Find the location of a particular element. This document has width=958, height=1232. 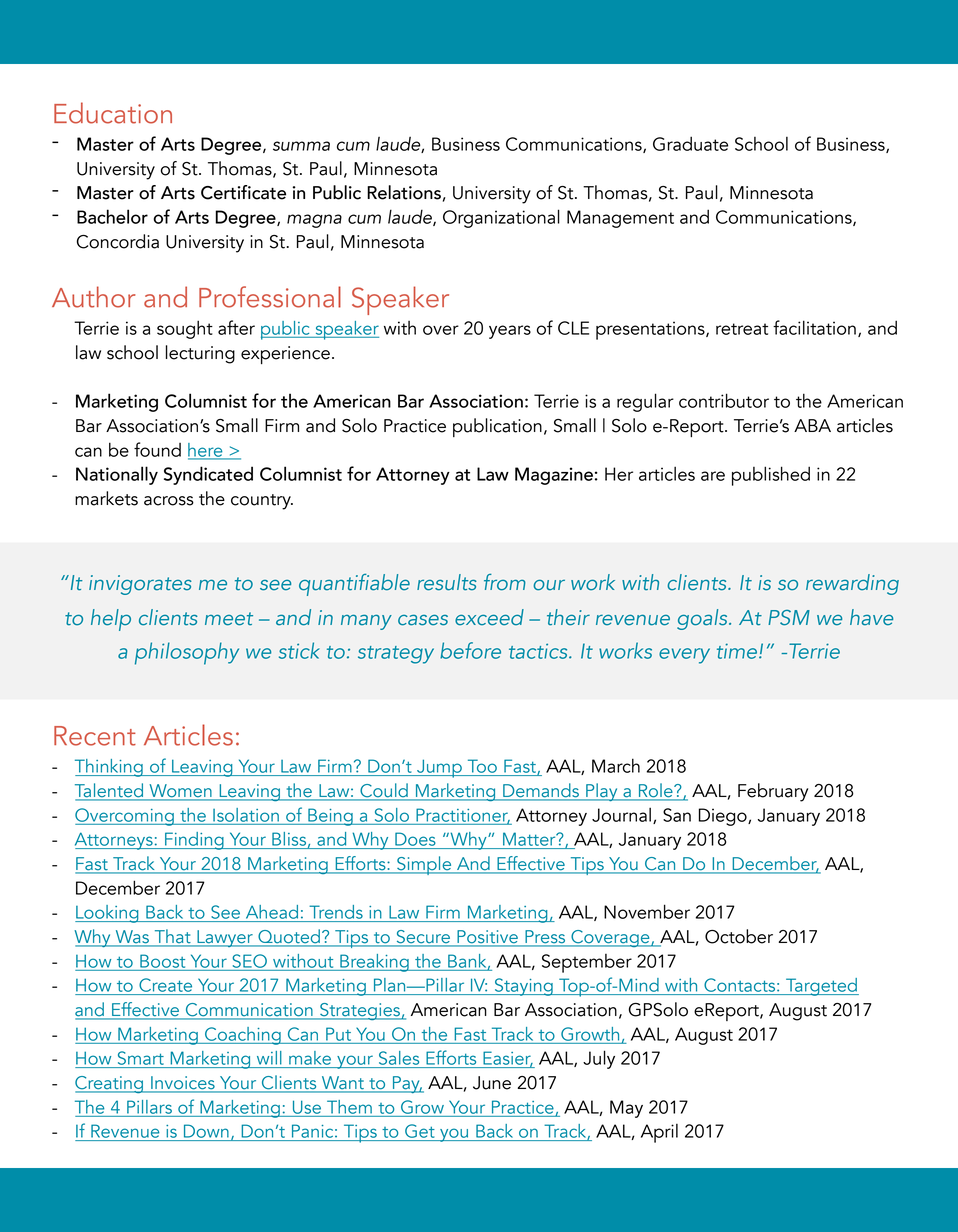

Invoices is located at coordinates (183, 1084).
